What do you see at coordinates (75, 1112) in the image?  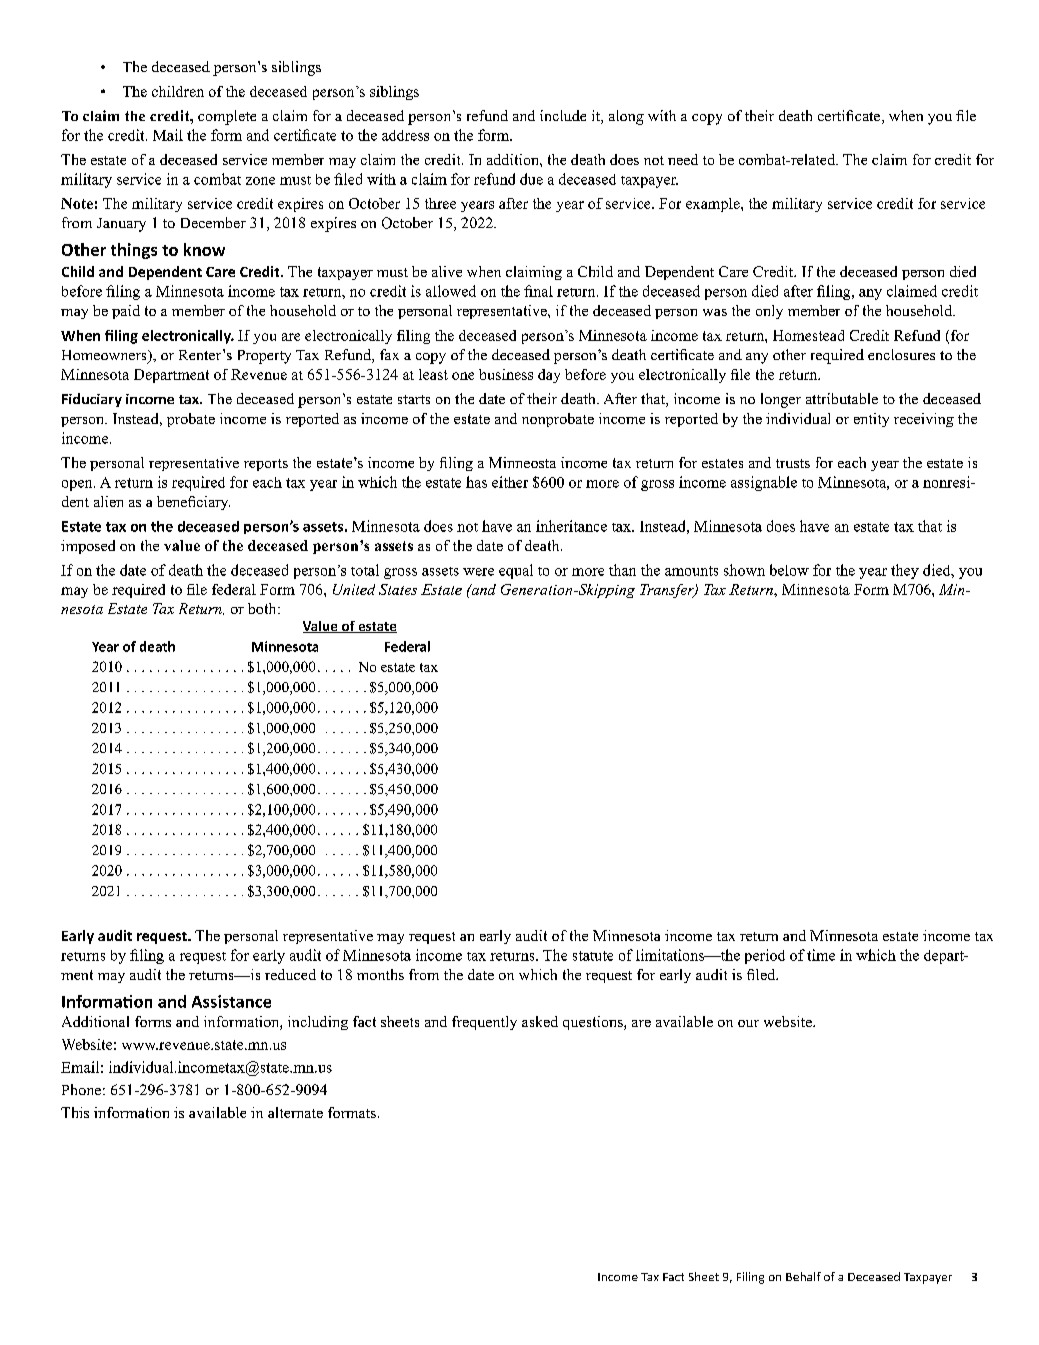 I see `This` at bounding box center [75, 1112].
